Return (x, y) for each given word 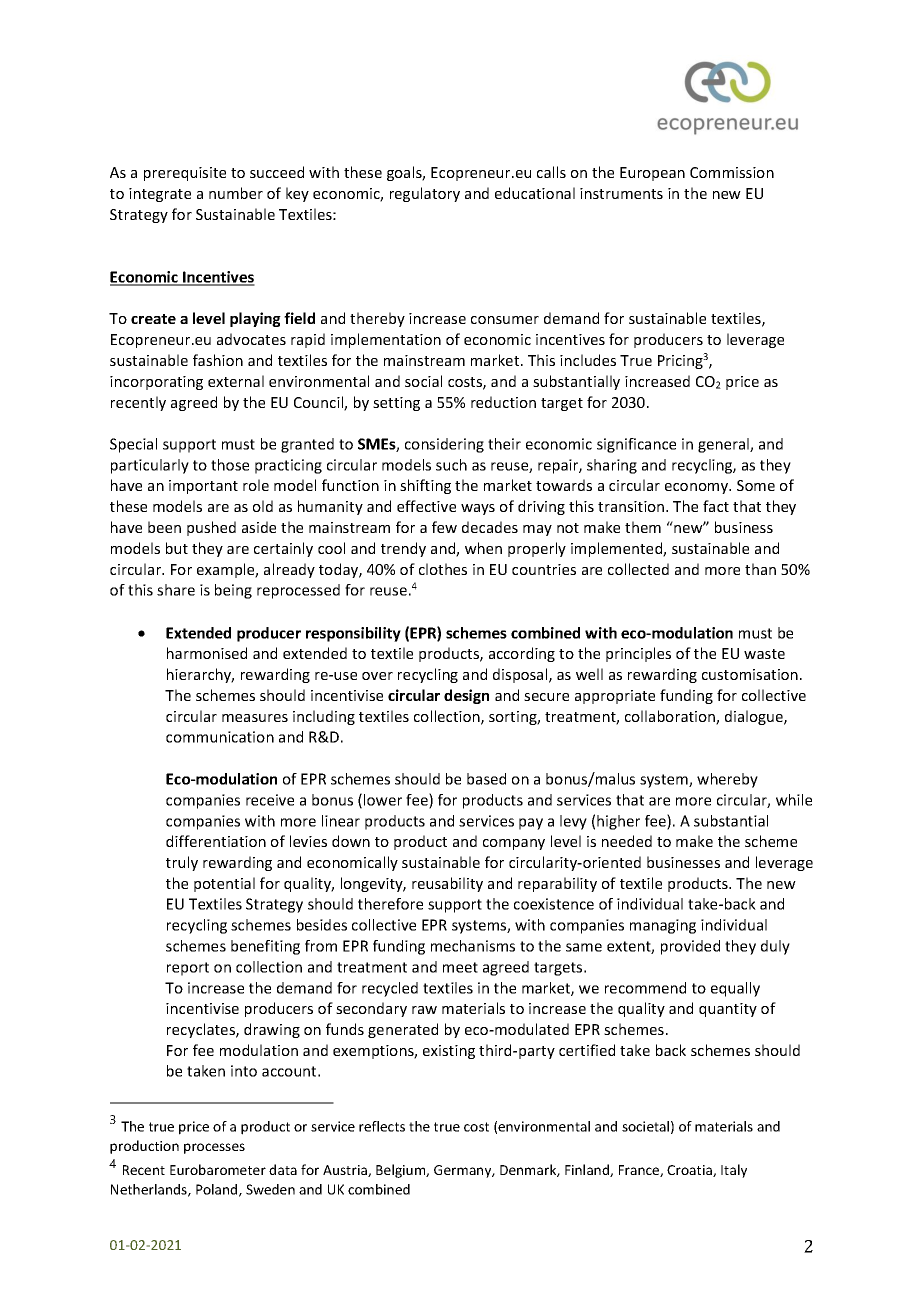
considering (444, 445)
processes (214, 1148)
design (466, 696)
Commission (732, 172)
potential (224, 884)
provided (690, 947)
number (236, 193)
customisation (750, 674)
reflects (382, 1126)
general (724, 445)
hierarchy (200, 675)
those (230, 465)
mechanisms (473, 946)
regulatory (425, 194)
